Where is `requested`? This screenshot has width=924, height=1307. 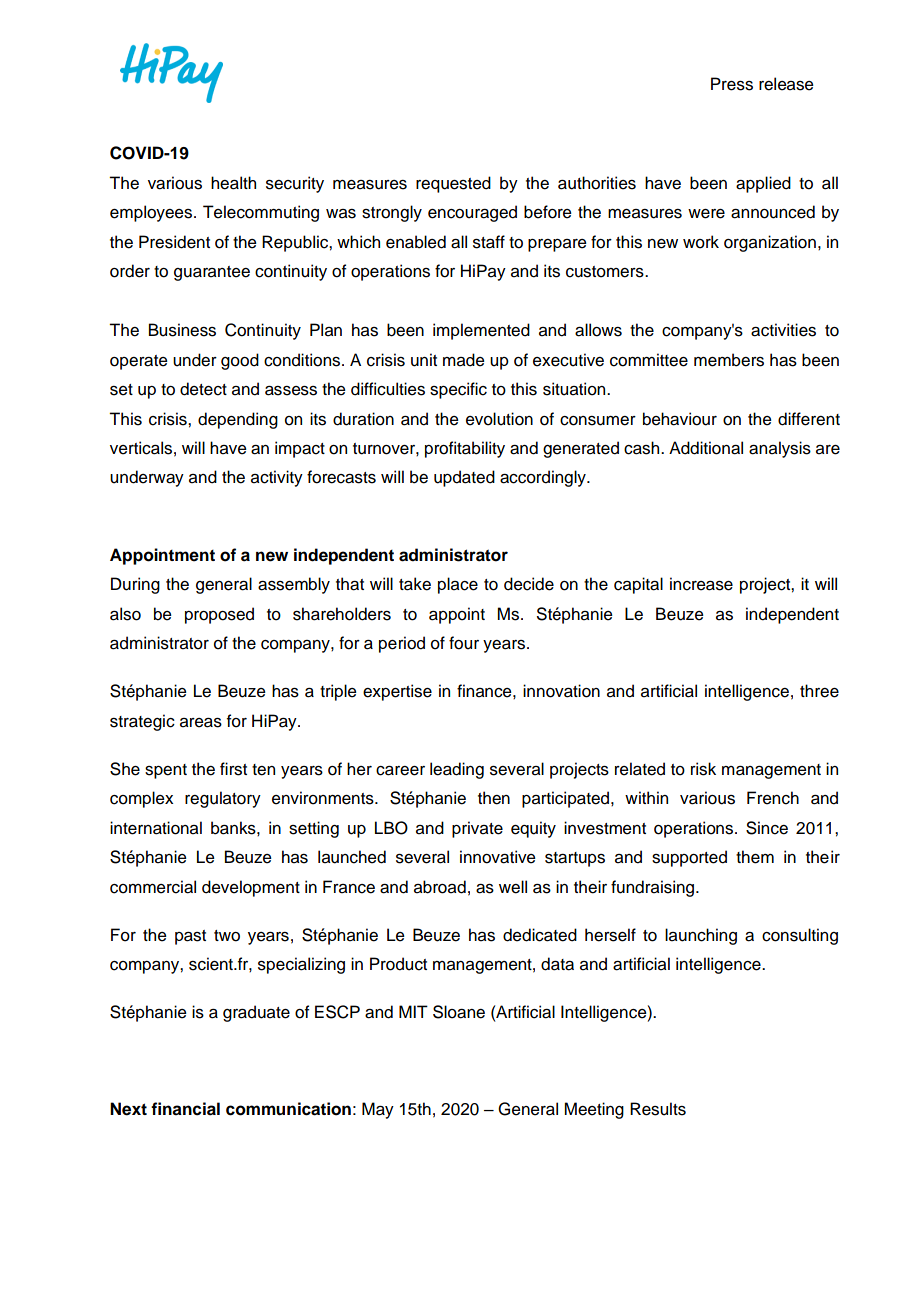 requested is located at coordinates (453, 184).
